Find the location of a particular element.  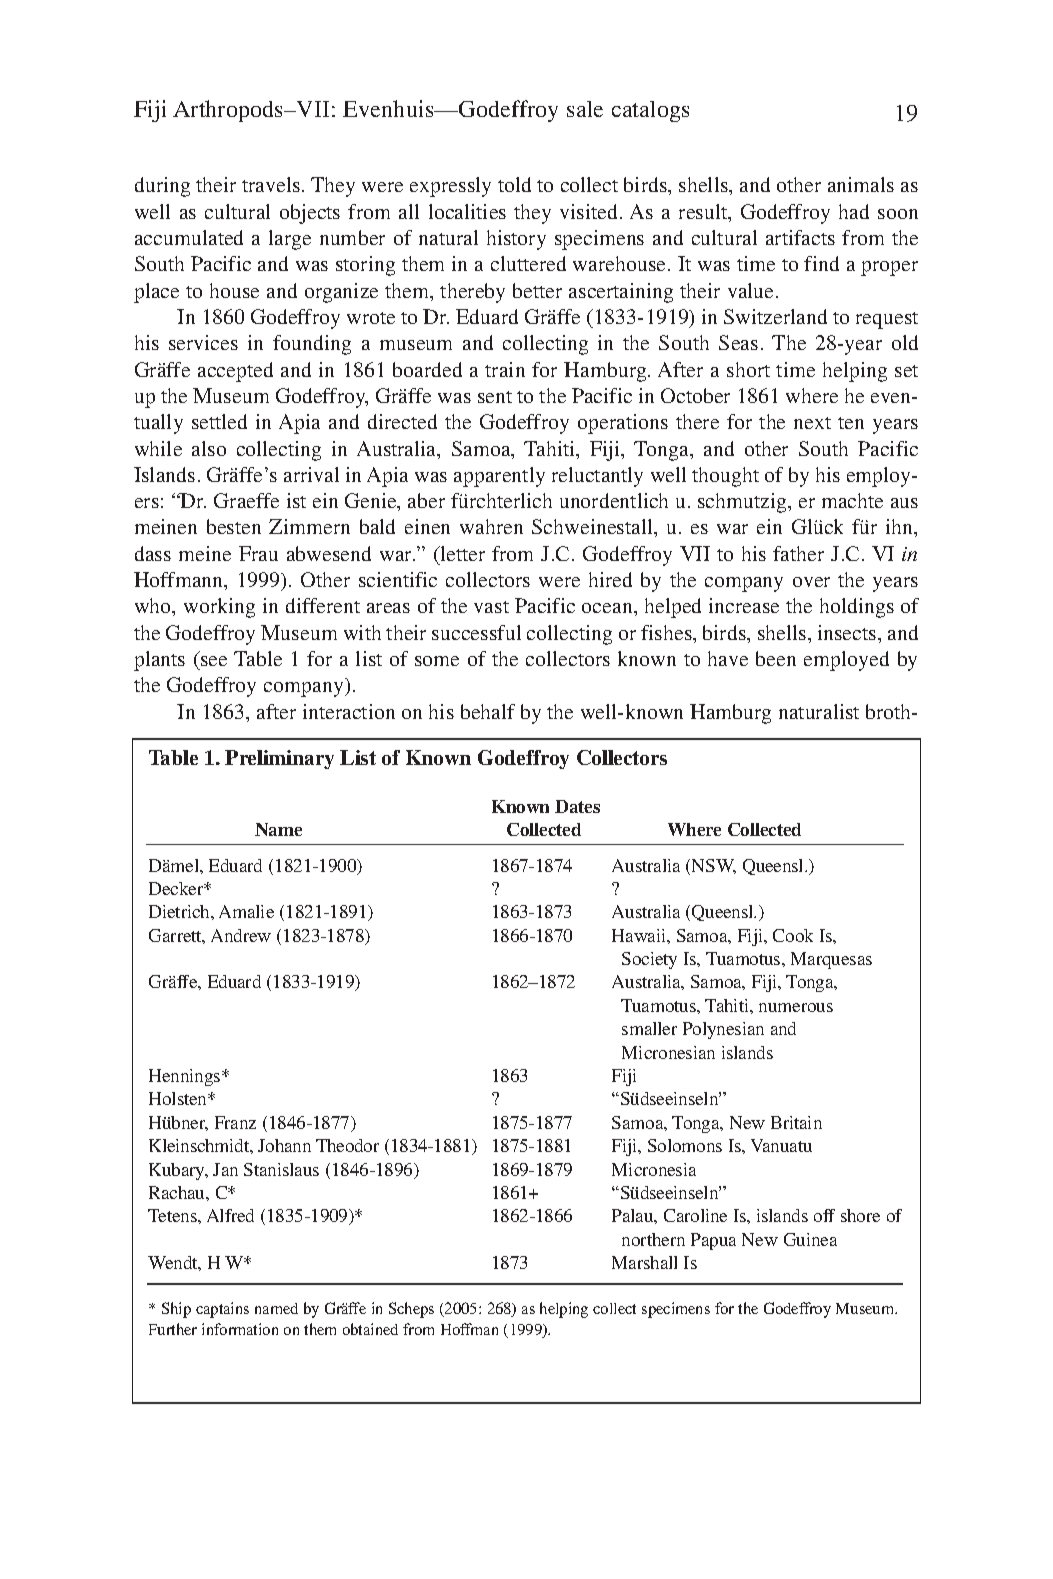

information is located at coordinates (240, 1329).
